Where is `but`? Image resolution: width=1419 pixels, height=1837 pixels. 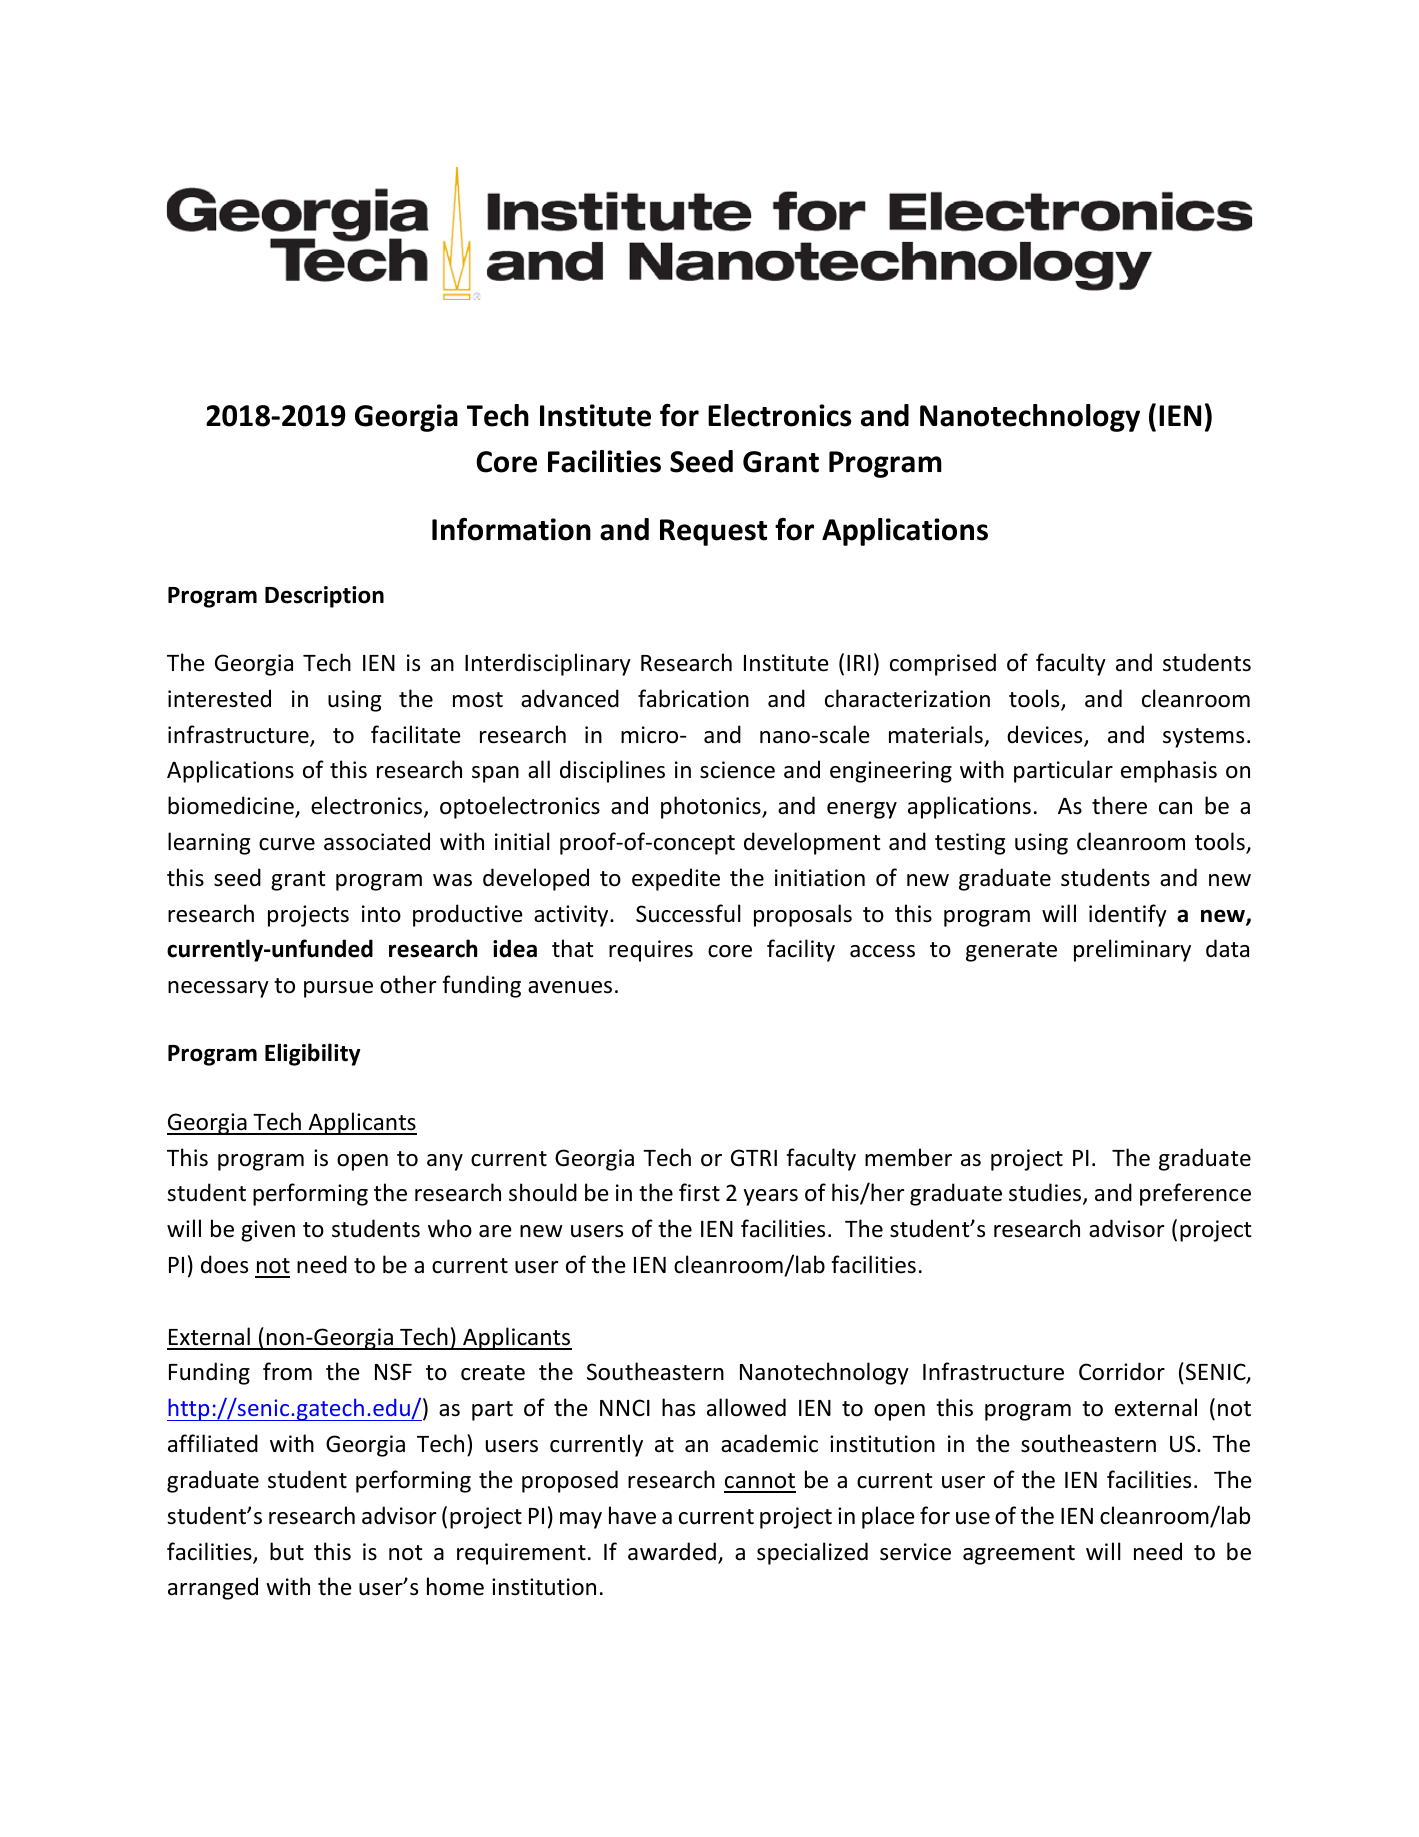 but is located at coordinates (287, 1551).
